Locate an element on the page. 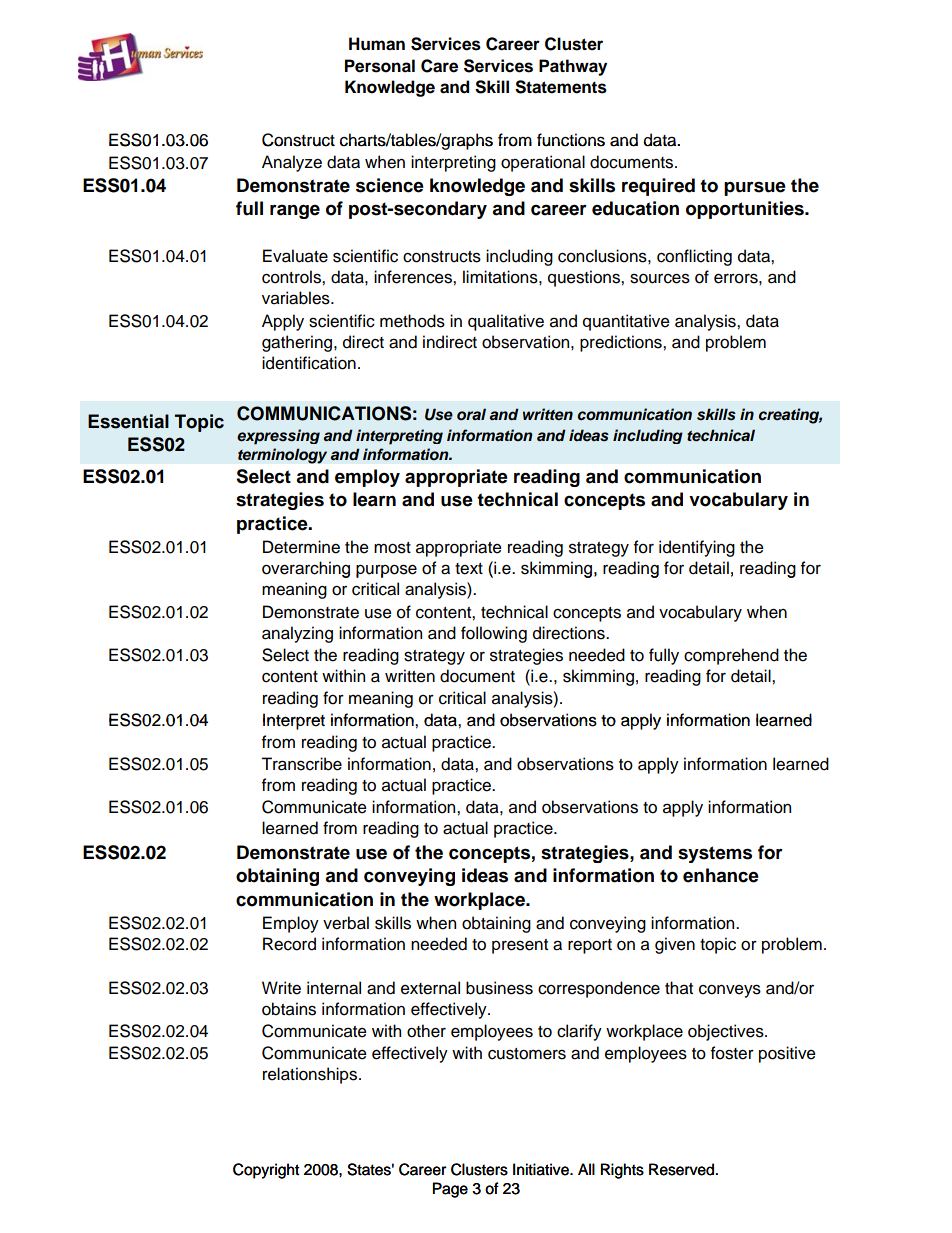 This image has width=952, height=1233. Analyze is located at coordinates (292, 163).
